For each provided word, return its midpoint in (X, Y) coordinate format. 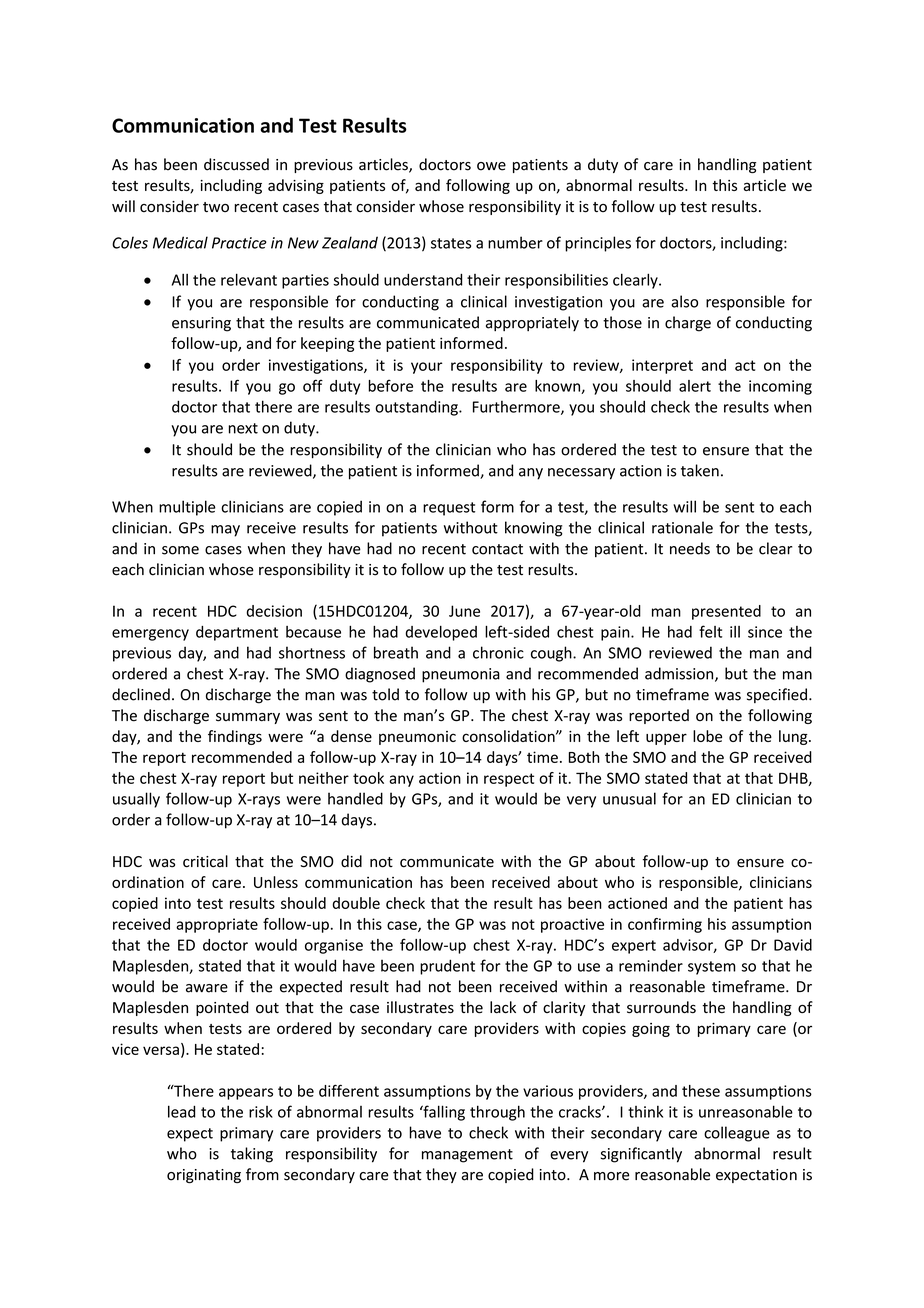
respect (509, 780)
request (449, 509)
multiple (187, 508)
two (216, 207)
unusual (629, 798)
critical (205, 861)
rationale (682, 527)
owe (491, 166)
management (467, 1156)
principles (598, 244)
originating (204, 1176)
